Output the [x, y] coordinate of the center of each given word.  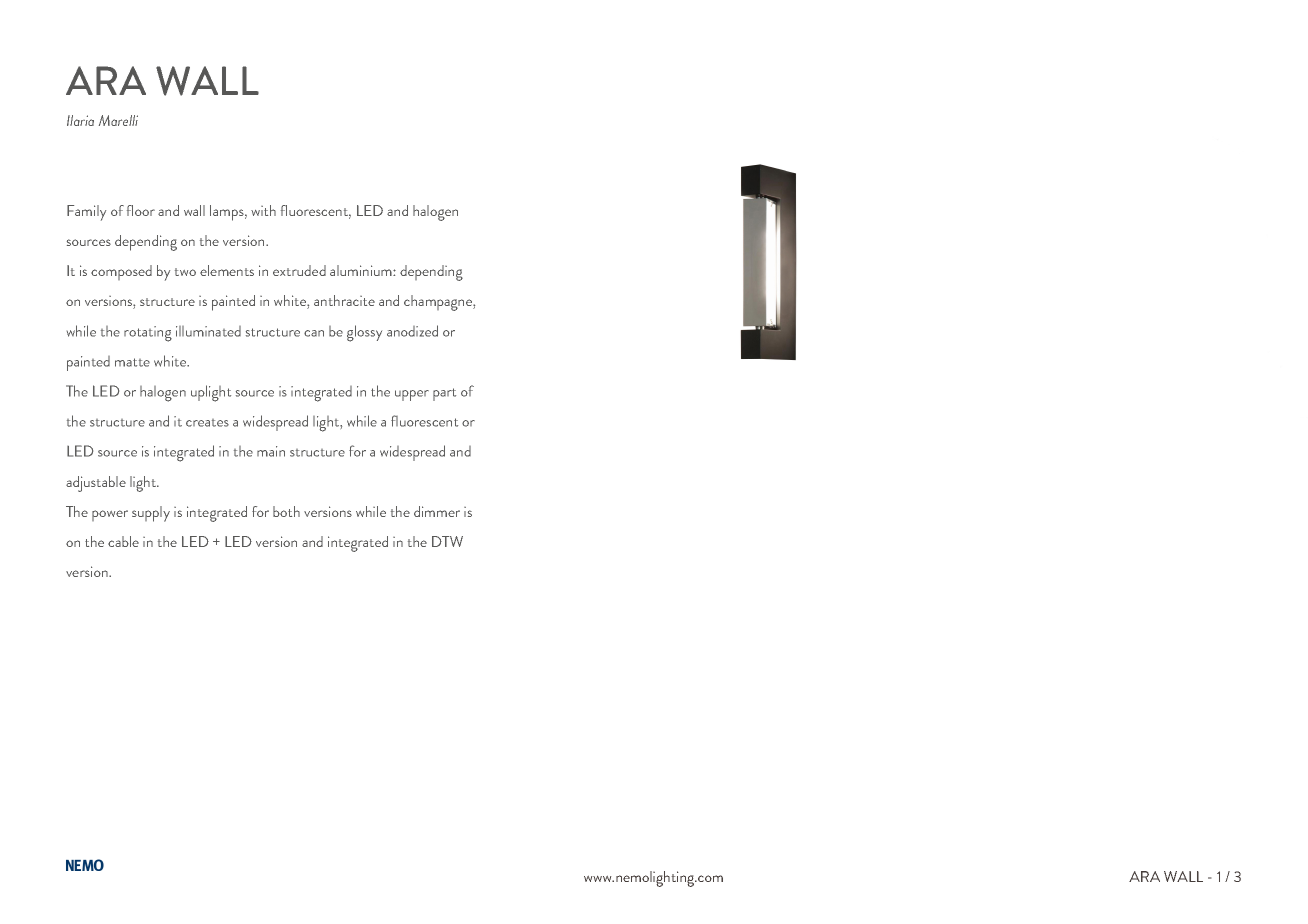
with [263, 210]
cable [123, 541]
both [286, 511]
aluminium [362, 270]
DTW [447, 541]
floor [141, 210]
